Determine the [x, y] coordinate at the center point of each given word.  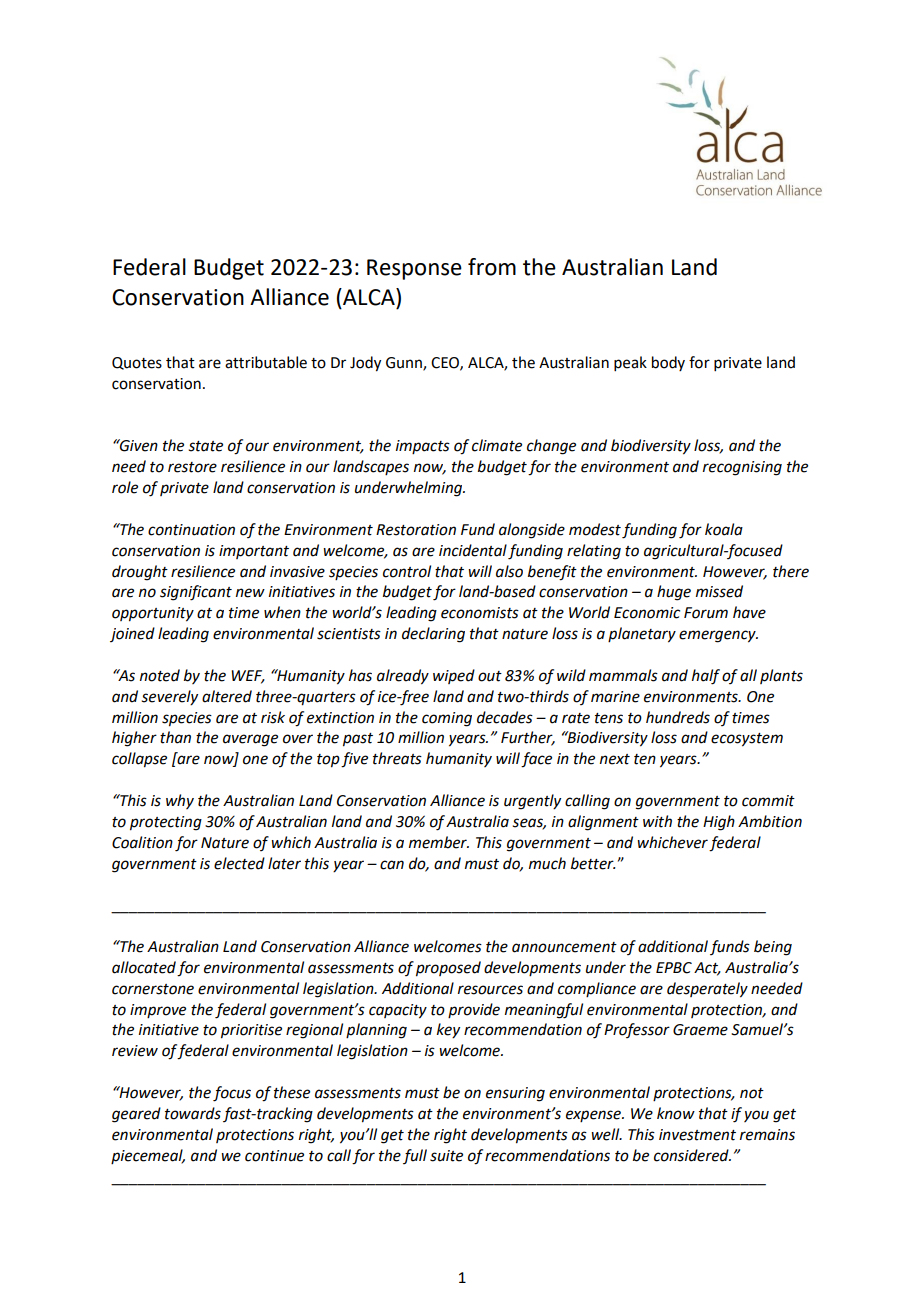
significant [196, 593]
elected [239, 863]
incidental [473, 550]
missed [719, 591]
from [492, 267]
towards [193, 1113]
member [439, 842]
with [657, 821]
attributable [266, 362]
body [668, 363]
